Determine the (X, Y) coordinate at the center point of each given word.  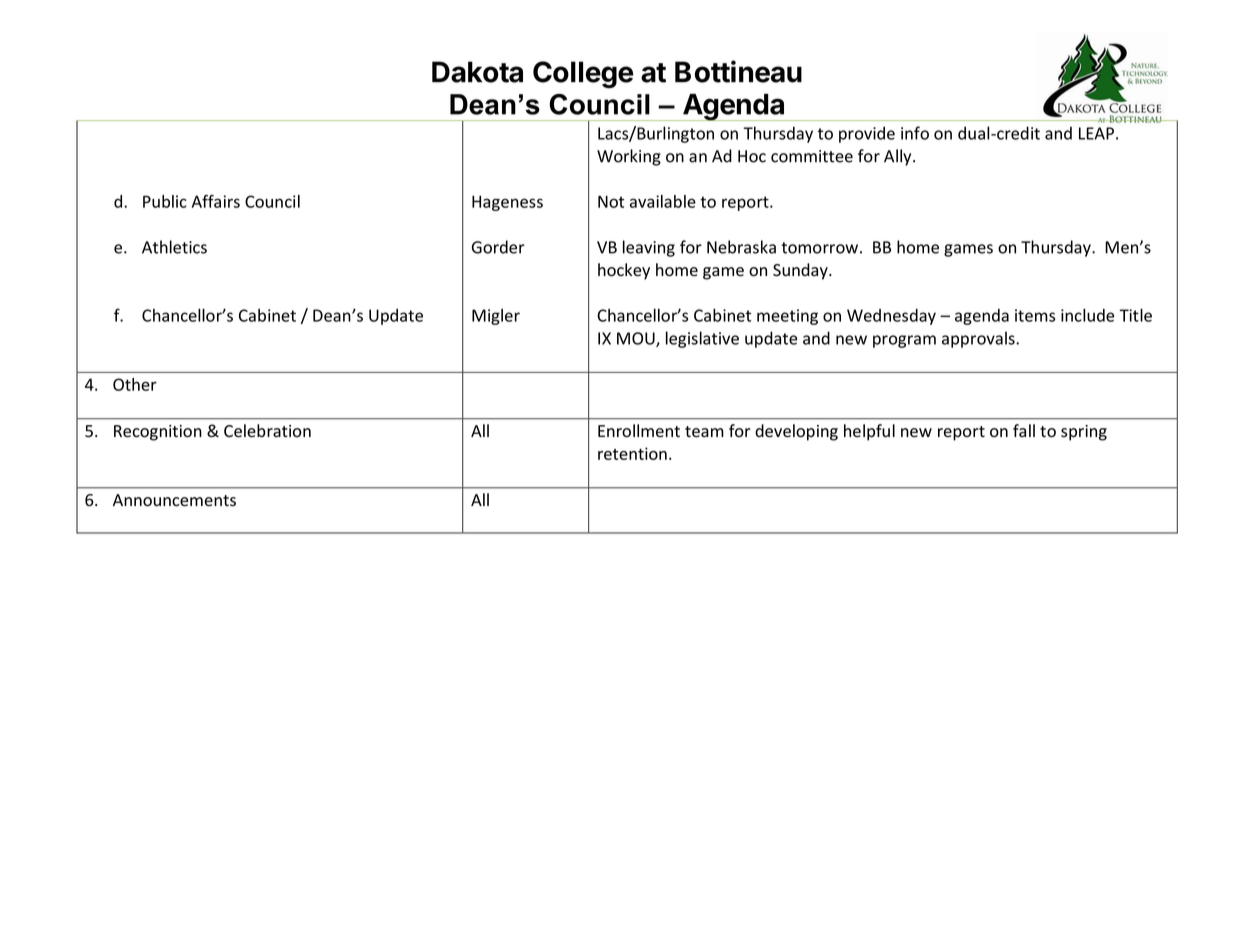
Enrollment (639, 431)
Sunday (801, 271)
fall (1024, 430)
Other (135, 384)
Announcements (174, 500)
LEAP (1096, 133)
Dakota (477, 72)
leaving (649, 248)
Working (629, 157)
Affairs (216, 201)
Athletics (174, 247)
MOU (637, 339)
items (1035, 315)
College (583, 74)
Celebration (267, 431)
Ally (899, 157)
